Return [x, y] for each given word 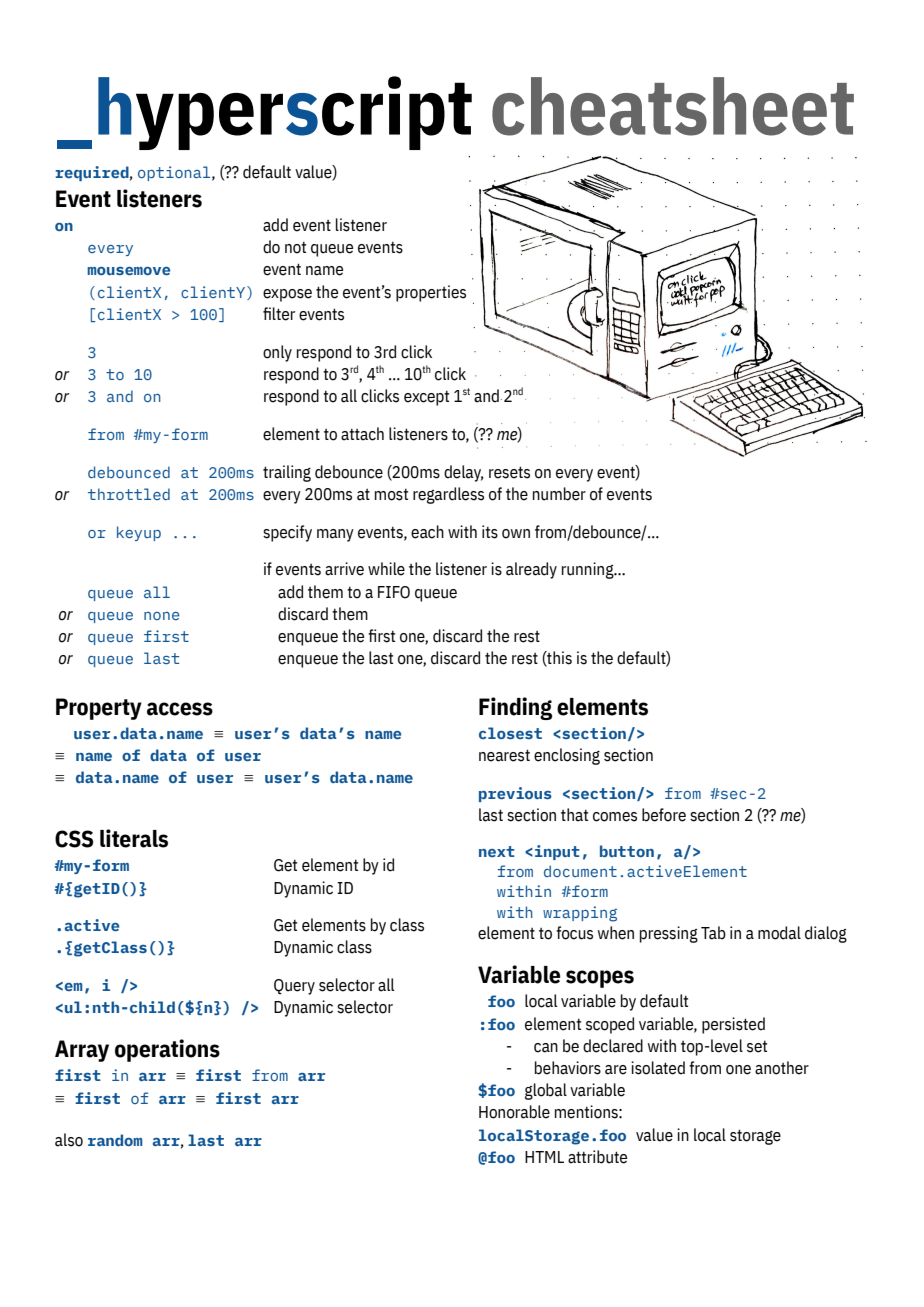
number [559, 494]
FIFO [394, 592]
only [277, 353]
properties [431, 293]
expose [287, 295]
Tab [713, 933]
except [426, 398]
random [115, 1140]
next [497, 851]
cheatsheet [673, 106]
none [162, 616]
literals [134, 838]
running [589, 570]
